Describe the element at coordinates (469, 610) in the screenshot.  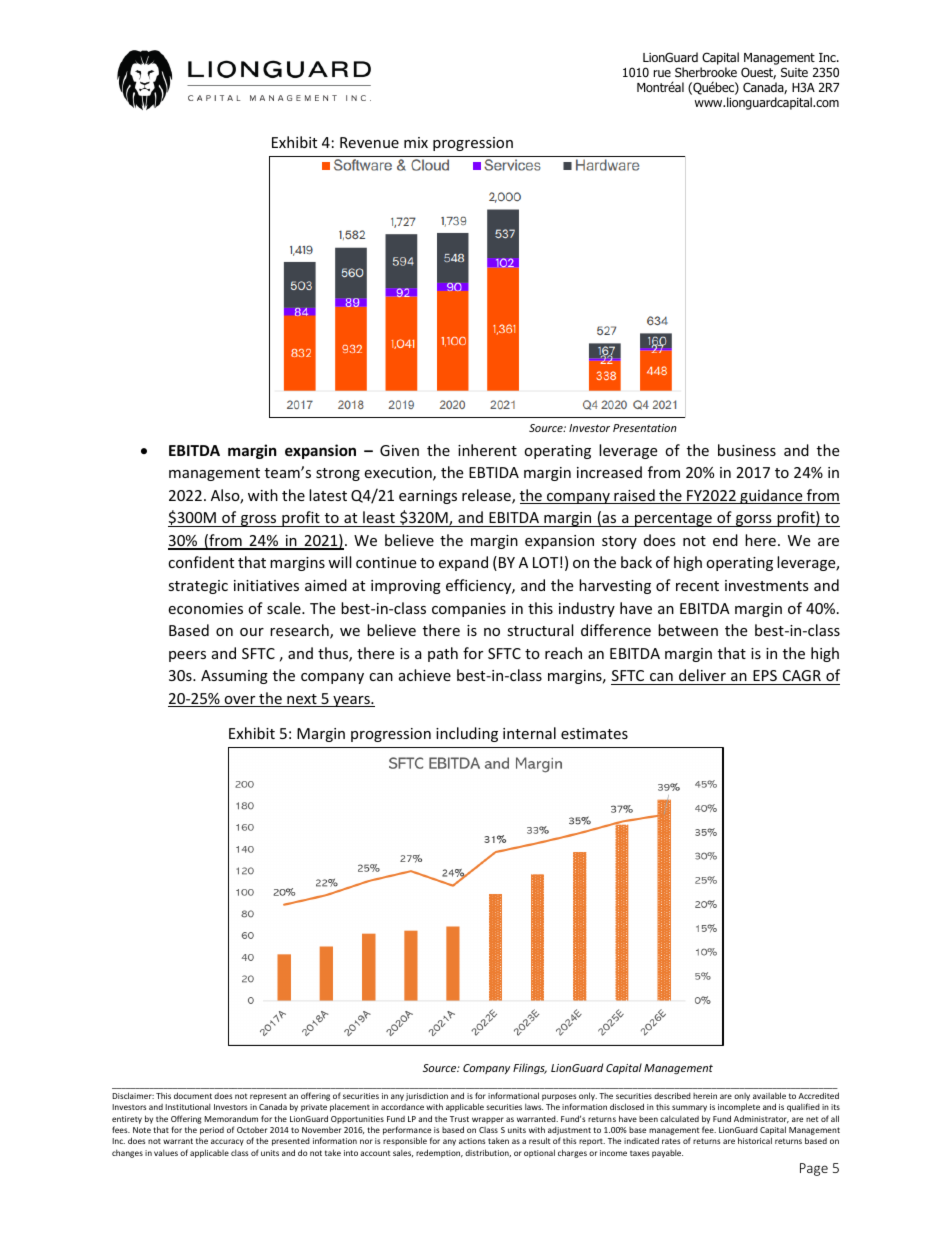
I see `companies` at that location.
